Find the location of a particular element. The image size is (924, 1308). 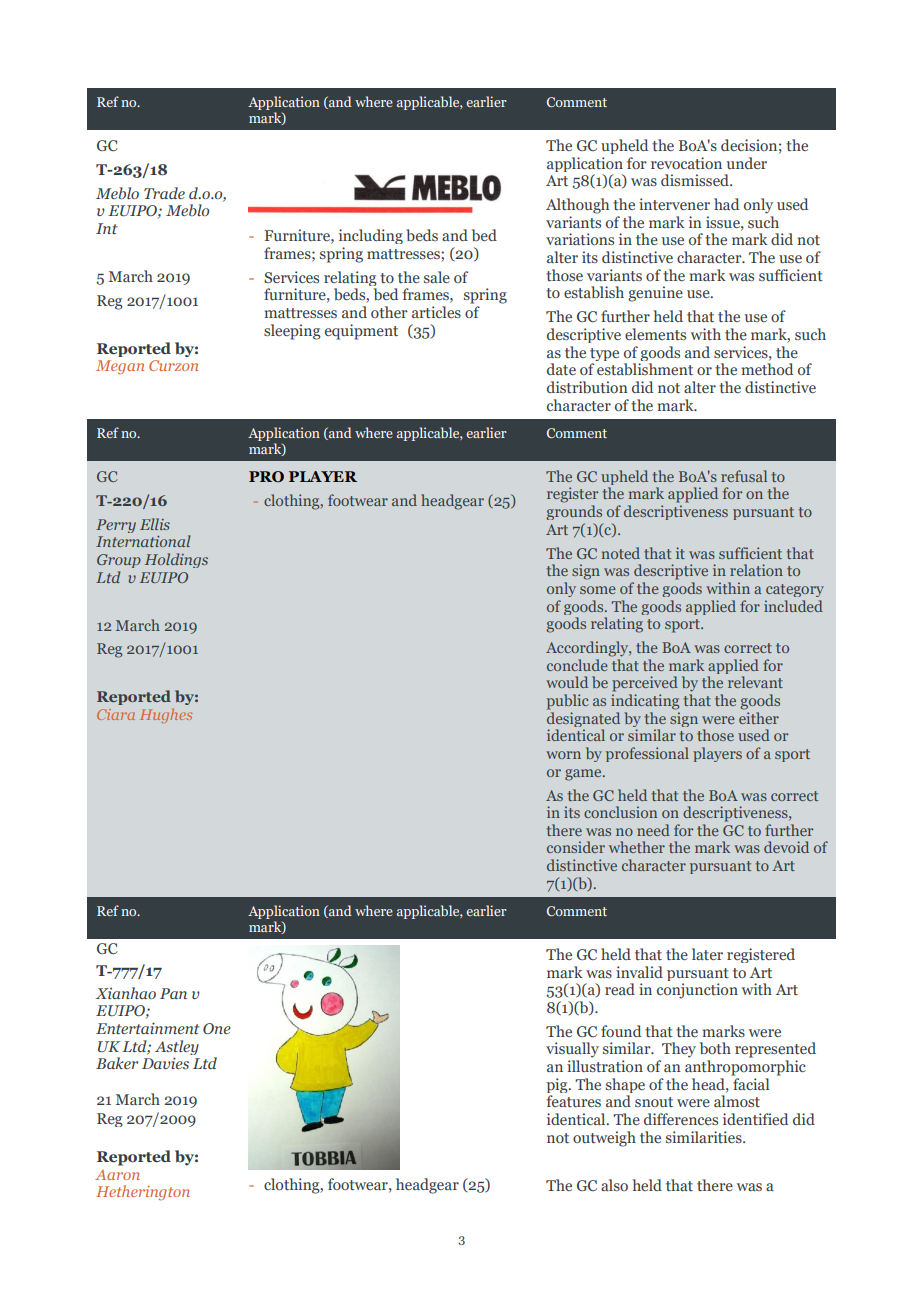

including is located at coordinates (371, 236).
